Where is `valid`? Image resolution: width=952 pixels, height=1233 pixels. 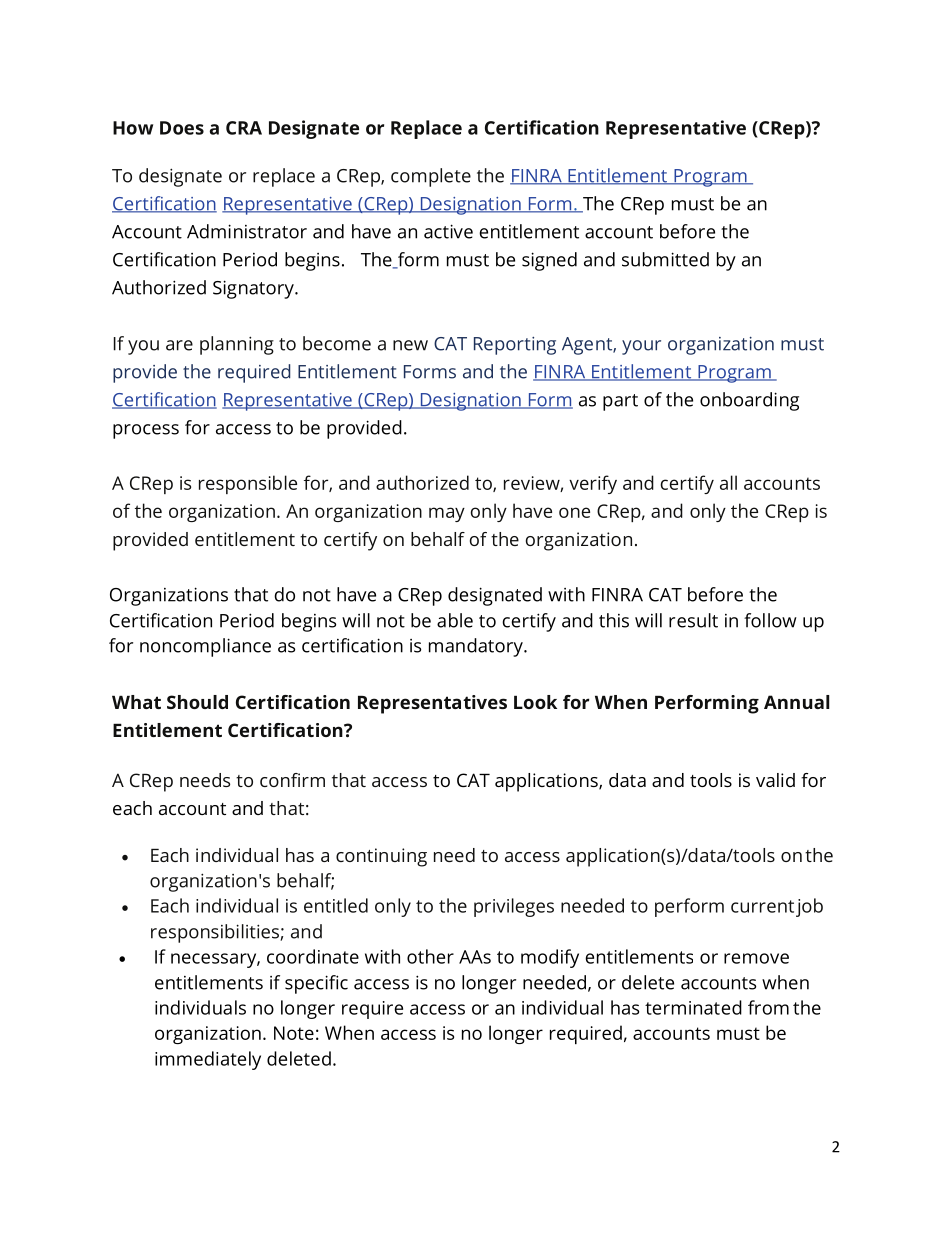
valid is located at coordinates (775, 780).
